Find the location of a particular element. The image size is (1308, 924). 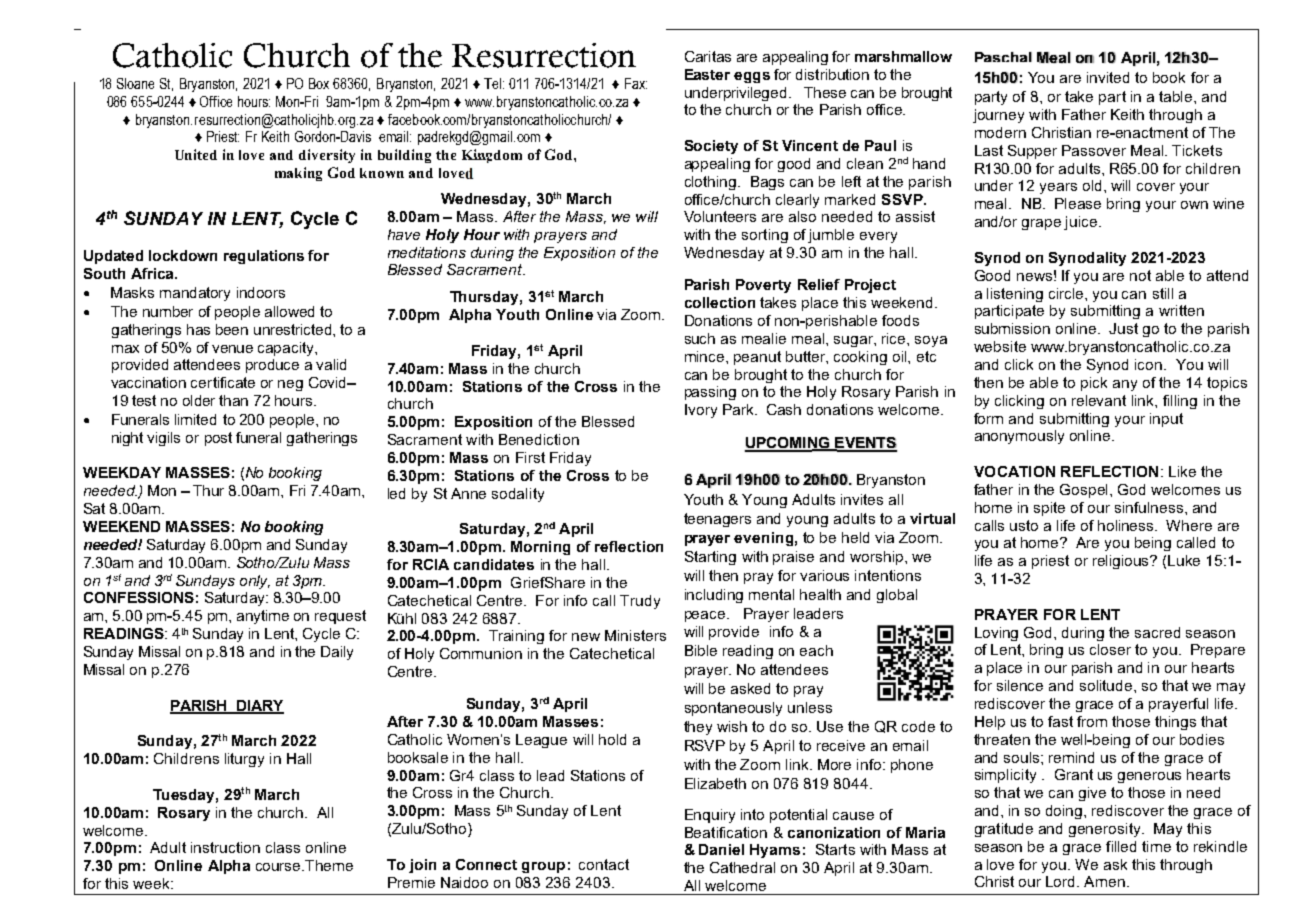

than is located at coordinates (233, 400).
